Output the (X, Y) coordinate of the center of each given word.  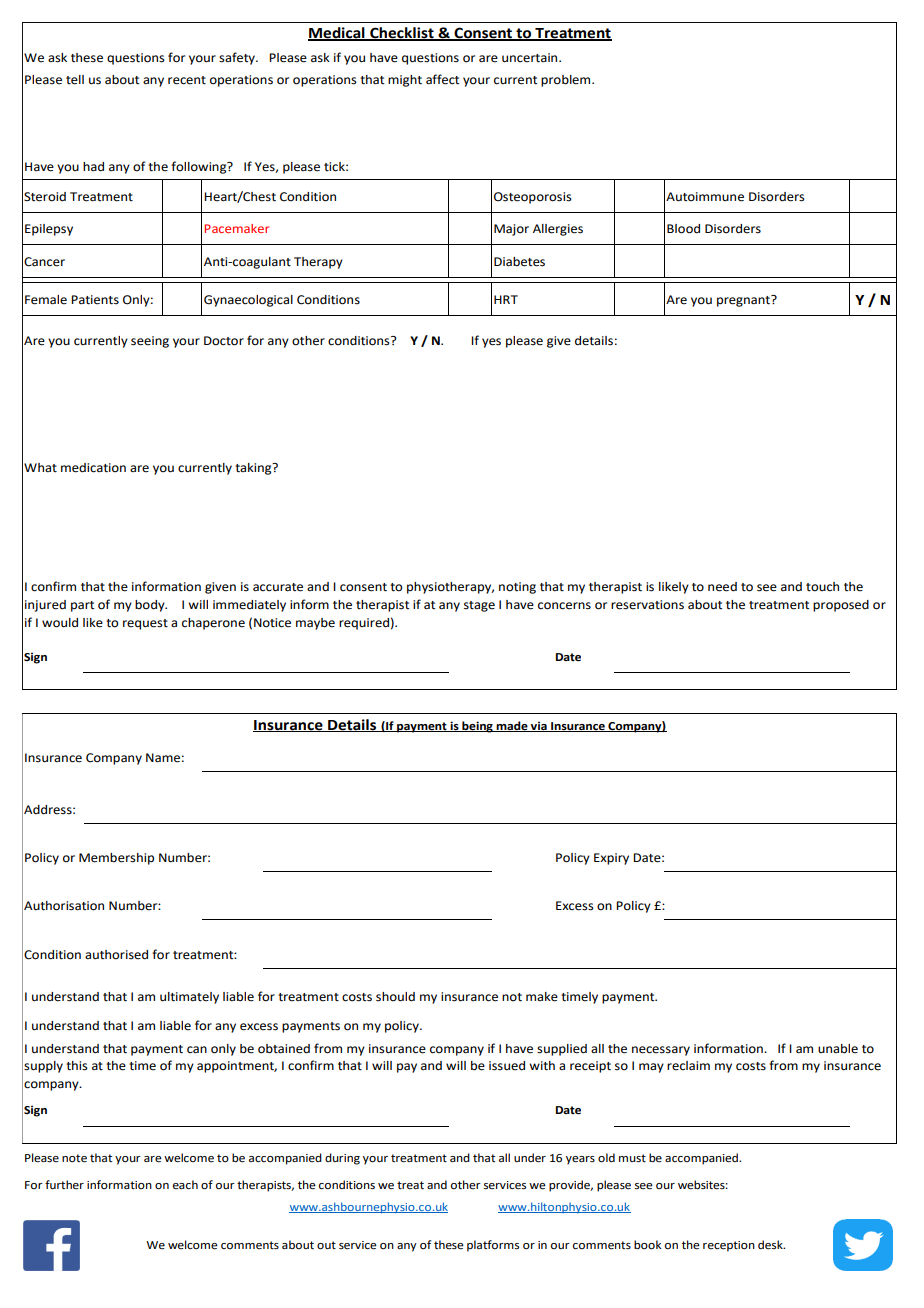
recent (187, 80)
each (185, 1185)
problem (567, 81)
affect (442, 79)
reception (729, 1246)
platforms (493, 1246)
